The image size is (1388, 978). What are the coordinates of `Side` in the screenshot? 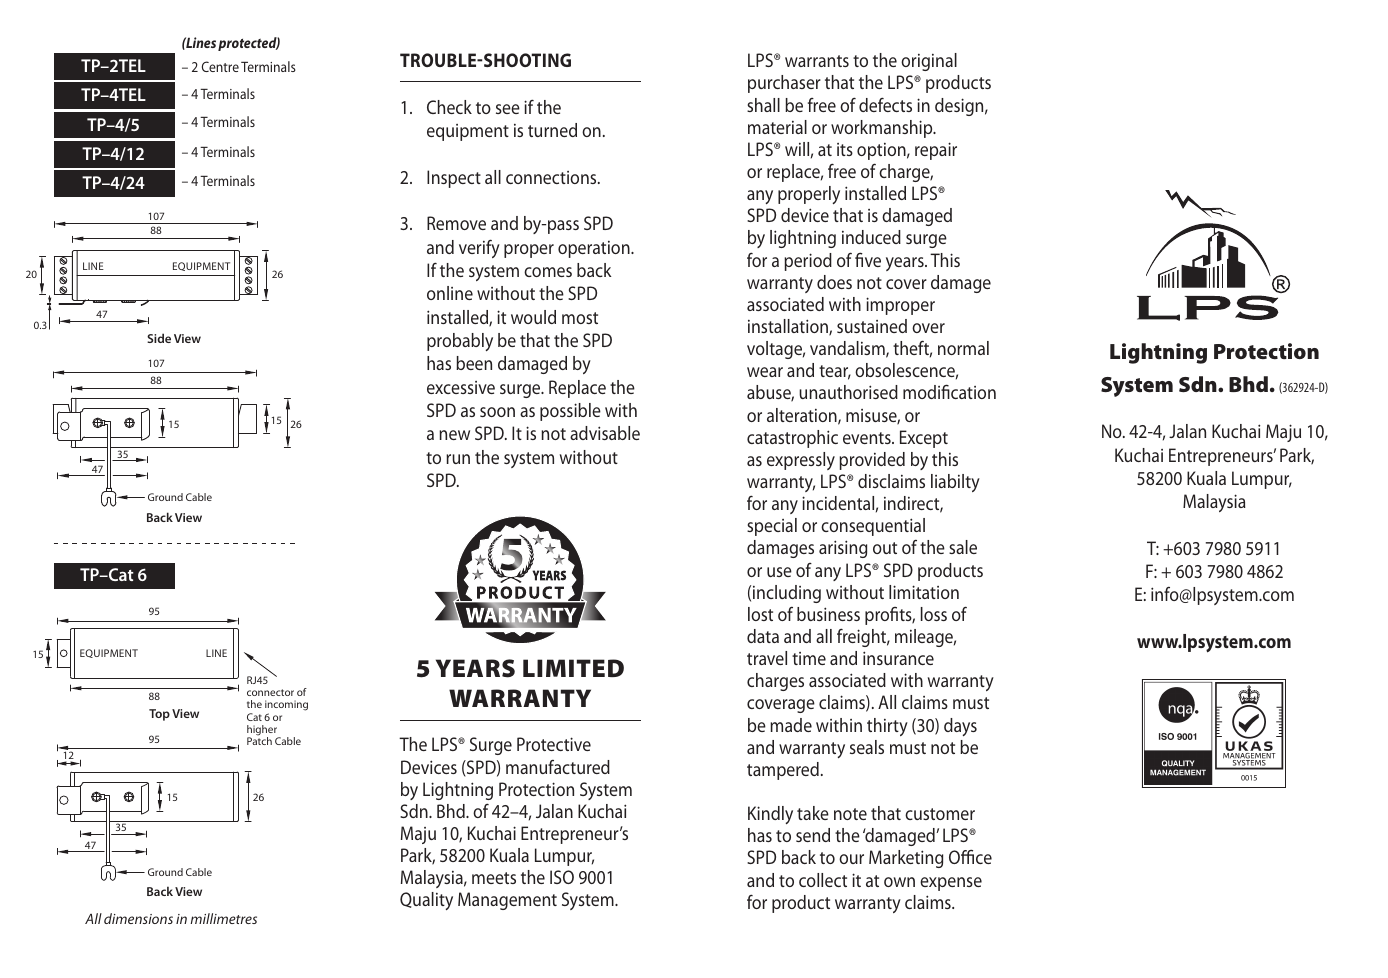 It's located at (159, 338).
